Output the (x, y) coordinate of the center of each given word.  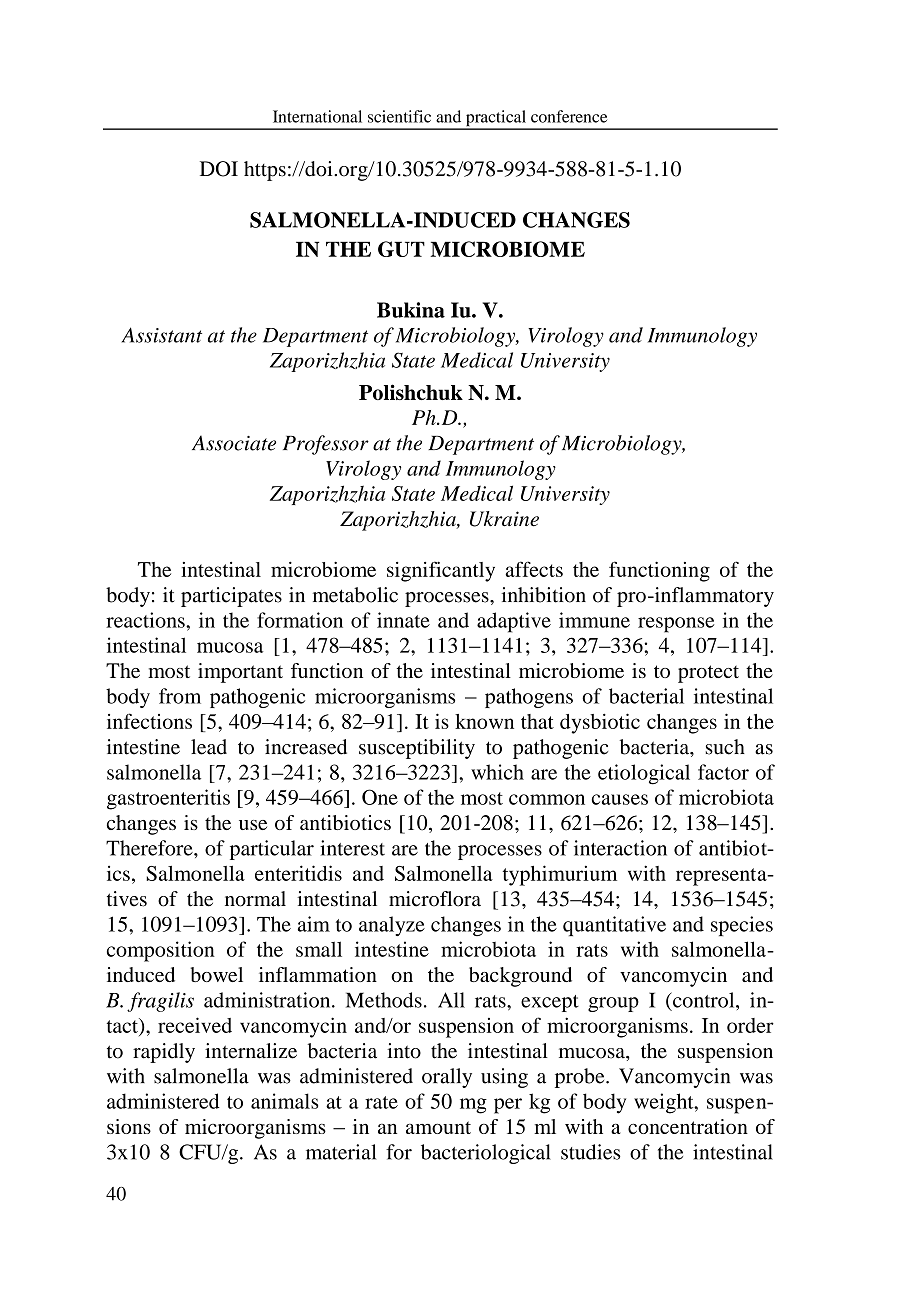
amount (438, 1127)
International (317, 116)
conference (569, 116)
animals (284, 1101)
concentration (688, 1126)
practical (496, 119)
